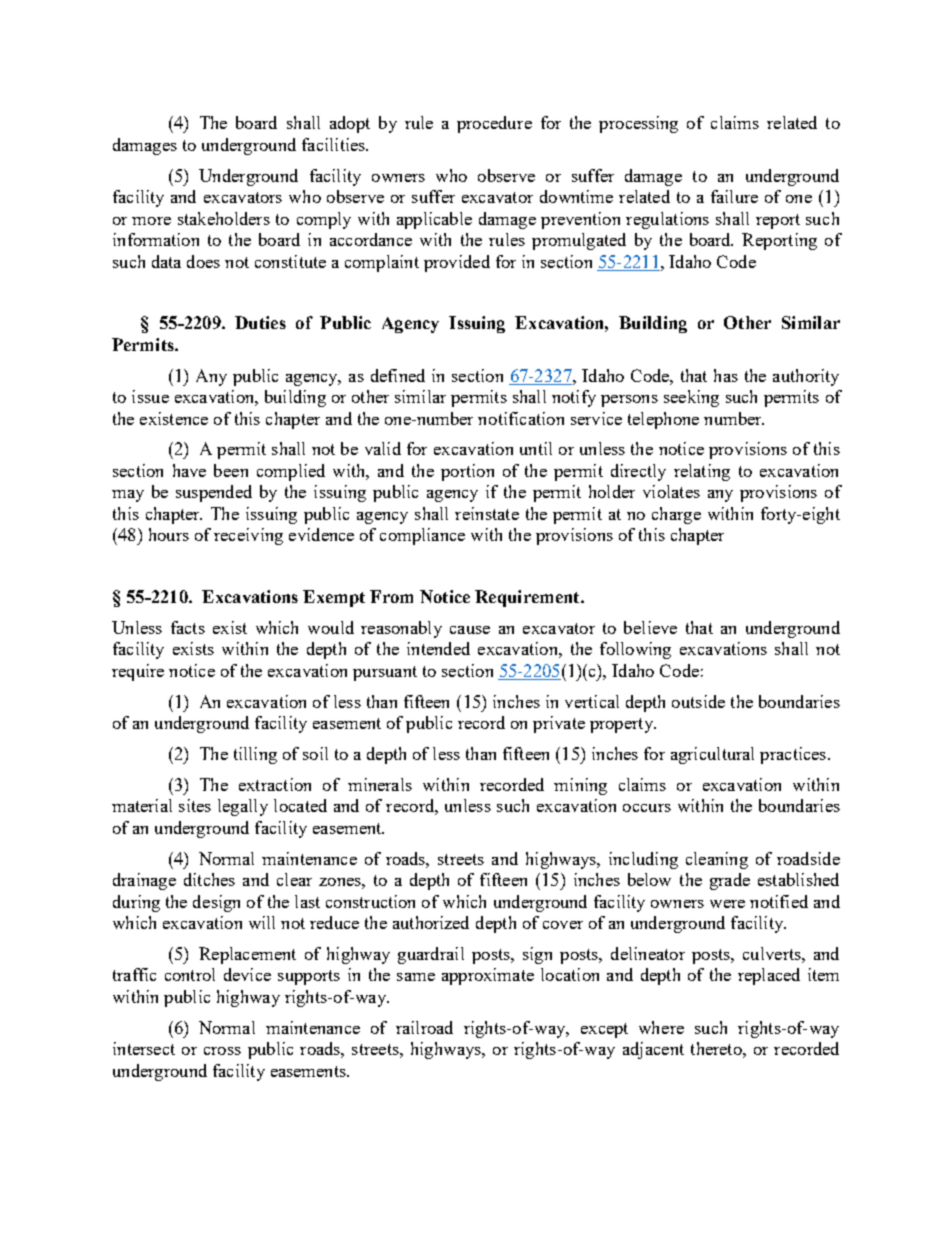 The width and height of the page is (952, 1233). I want to click on believe, so click(650, 627).
